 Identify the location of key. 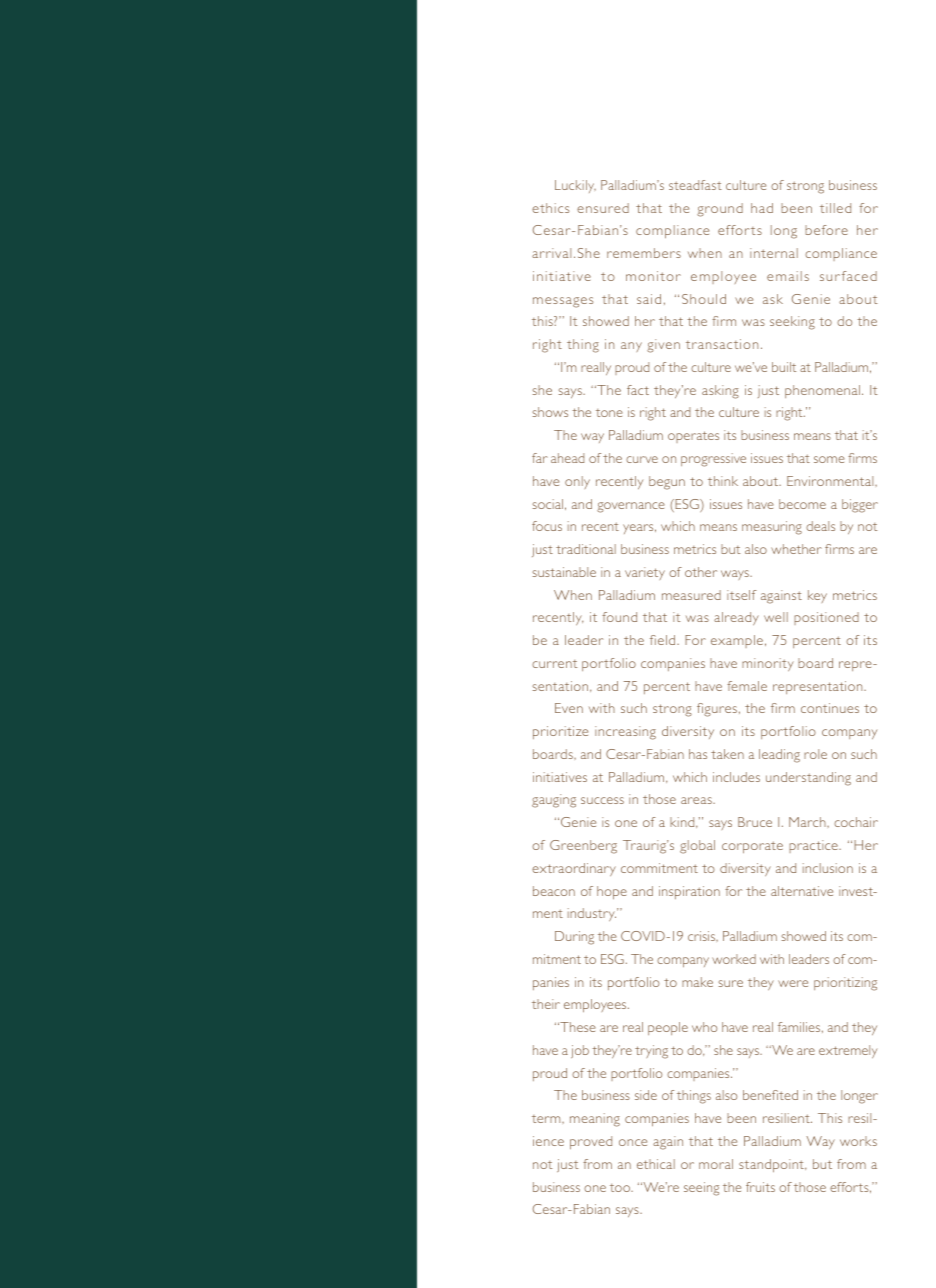
(817, 596).
